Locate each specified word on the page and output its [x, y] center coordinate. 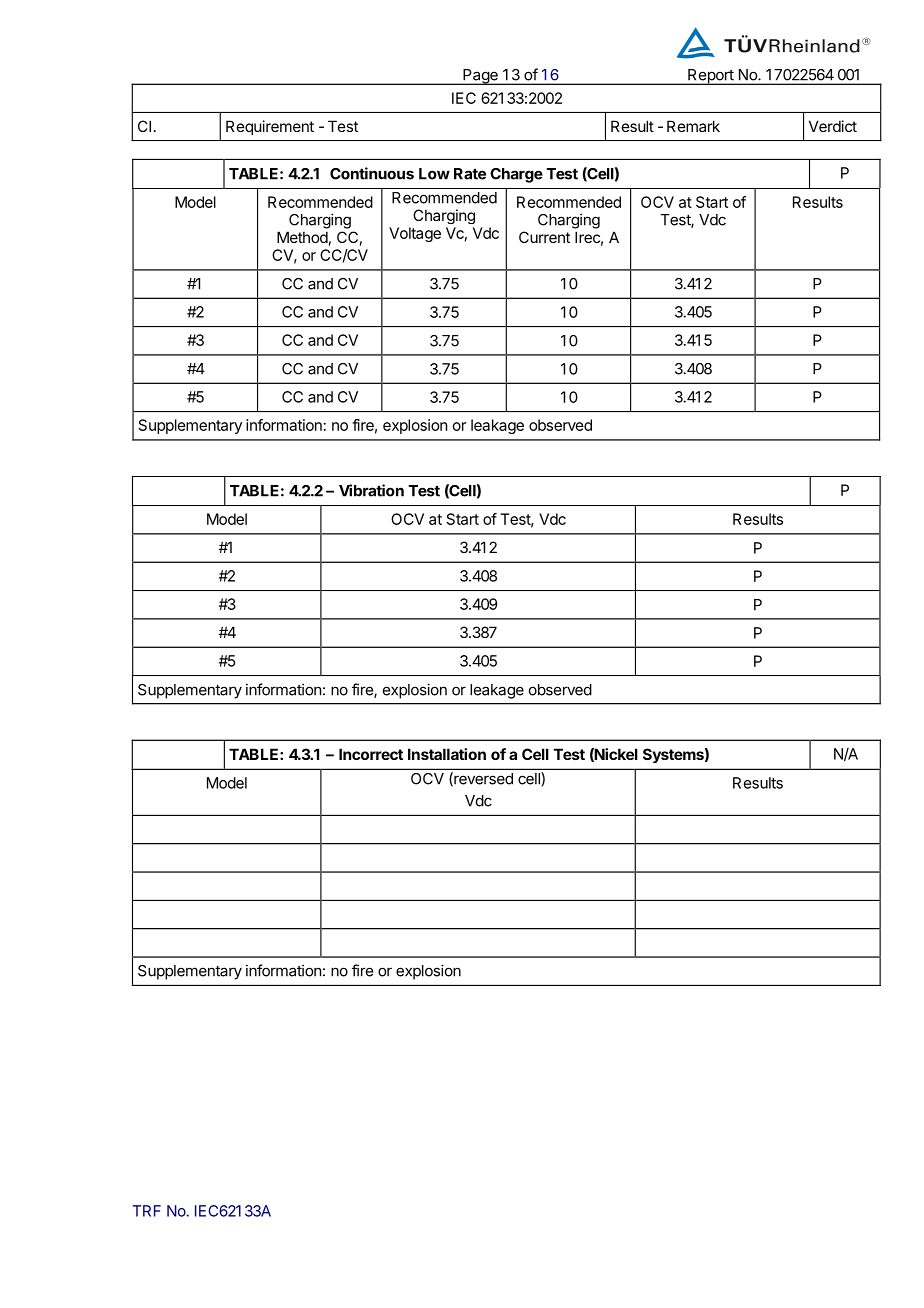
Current [544, 237]
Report [710, 77]
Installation [447, 754]
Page [480, 77]
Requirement [270, 127]
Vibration [371, 490]
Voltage [415, 234]
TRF [147, 1211]
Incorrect [371, 754]
